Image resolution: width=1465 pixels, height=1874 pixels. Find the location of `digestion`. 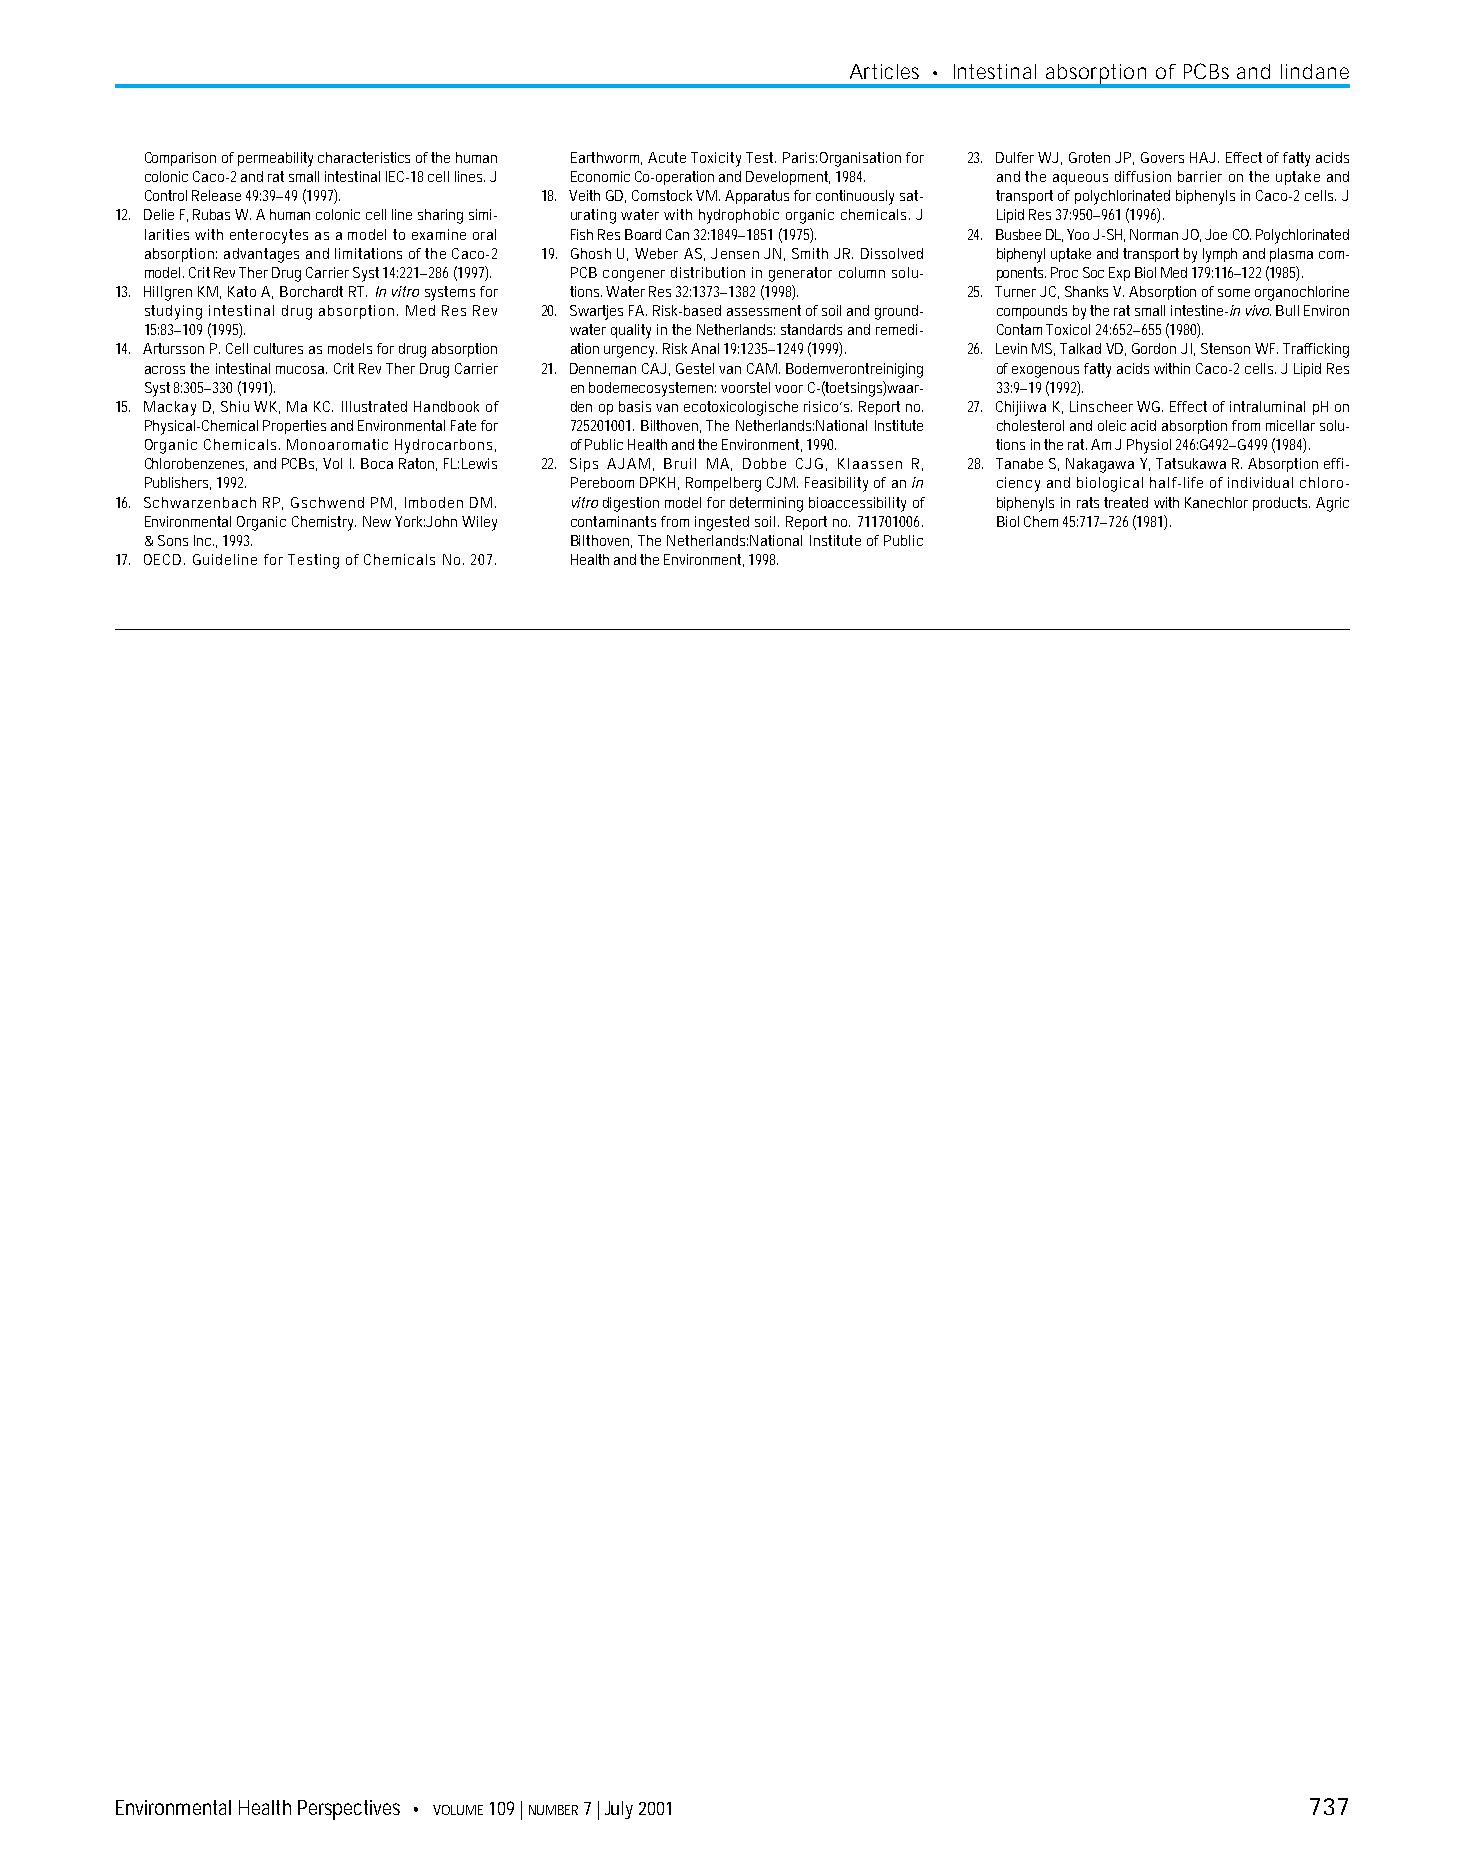

digestion is located at coordinates (631, 504).
